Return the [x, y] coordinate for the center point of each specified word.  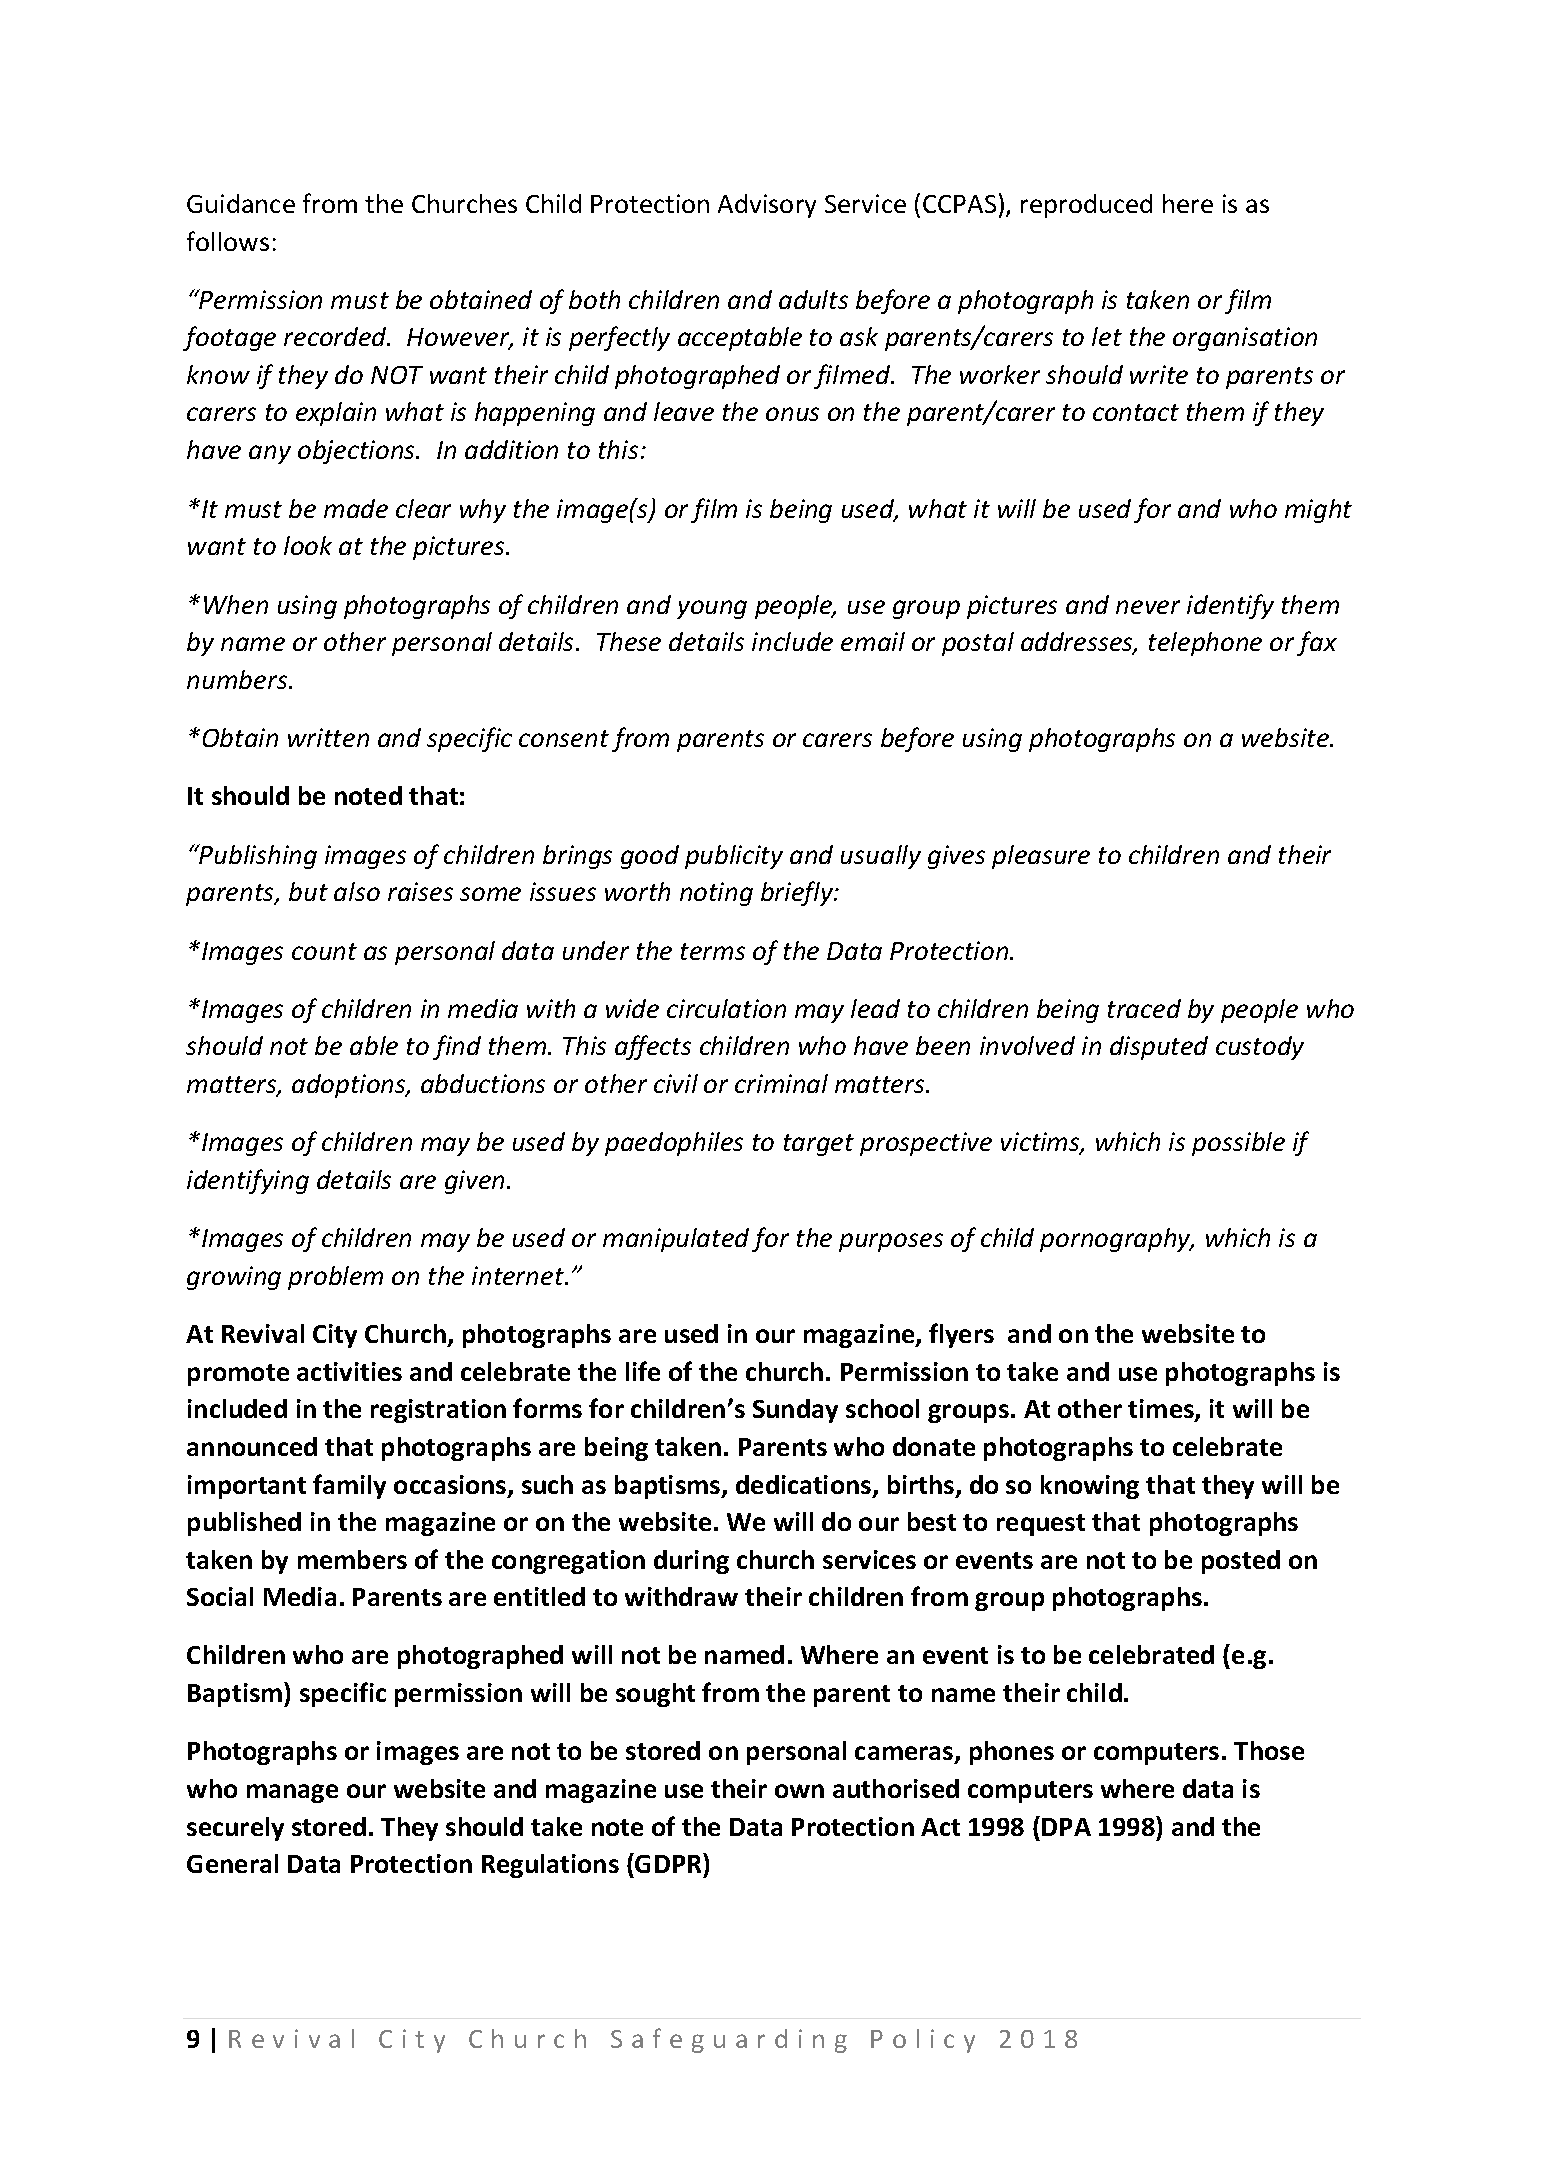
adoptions [350, 1086]
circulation [726, 1008]
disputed [1159, 1048]
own [799, 1791]
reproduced [1086, 206]
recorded [336, 336]
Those [1269, 1750]
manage [292, 1793]
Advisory [767, 206]
